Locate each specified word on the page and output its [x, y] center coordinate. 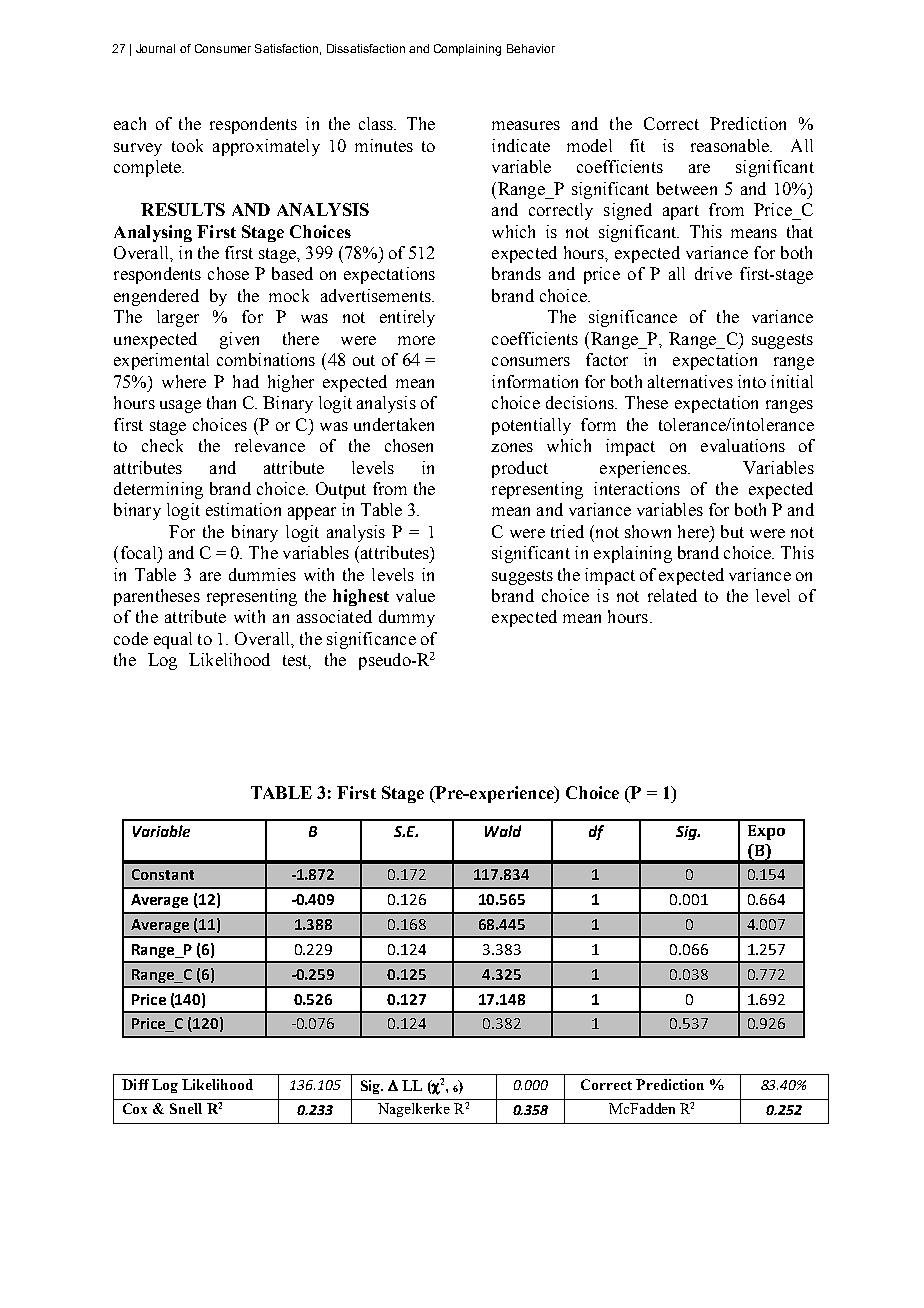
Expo [766, 832]
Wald [503, 831]
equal [173, 640]
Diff [135, 1084]
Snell [186, 1108]
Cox [135, 1108]
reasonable [731, 145]
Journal [155, 48]
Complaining [467, 50]
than [221, 402]
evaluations [743, 445]
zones [512, 447]
